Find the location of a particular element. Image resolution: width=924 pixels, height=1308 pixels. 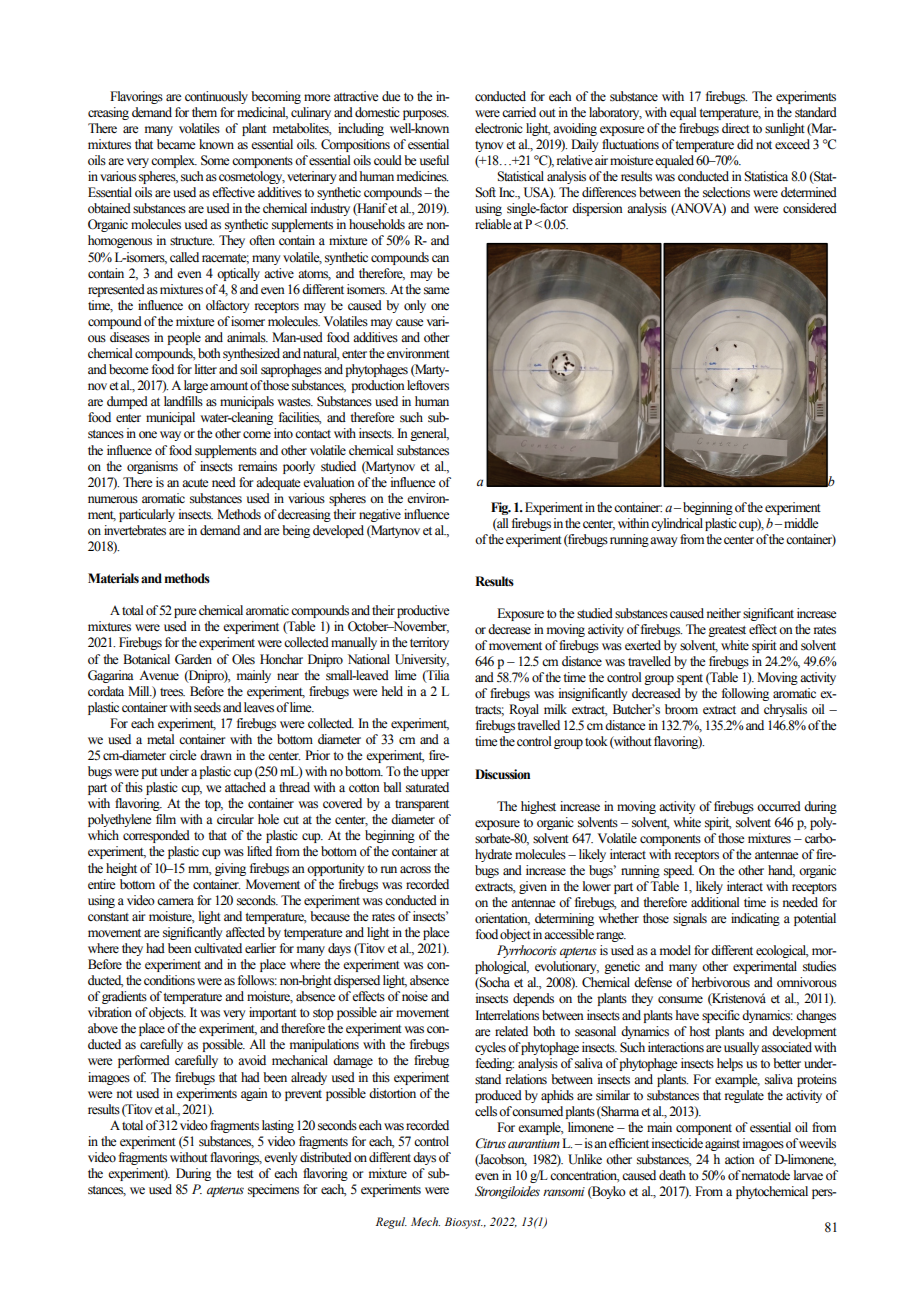

large is located at coordinates (196, 386).
